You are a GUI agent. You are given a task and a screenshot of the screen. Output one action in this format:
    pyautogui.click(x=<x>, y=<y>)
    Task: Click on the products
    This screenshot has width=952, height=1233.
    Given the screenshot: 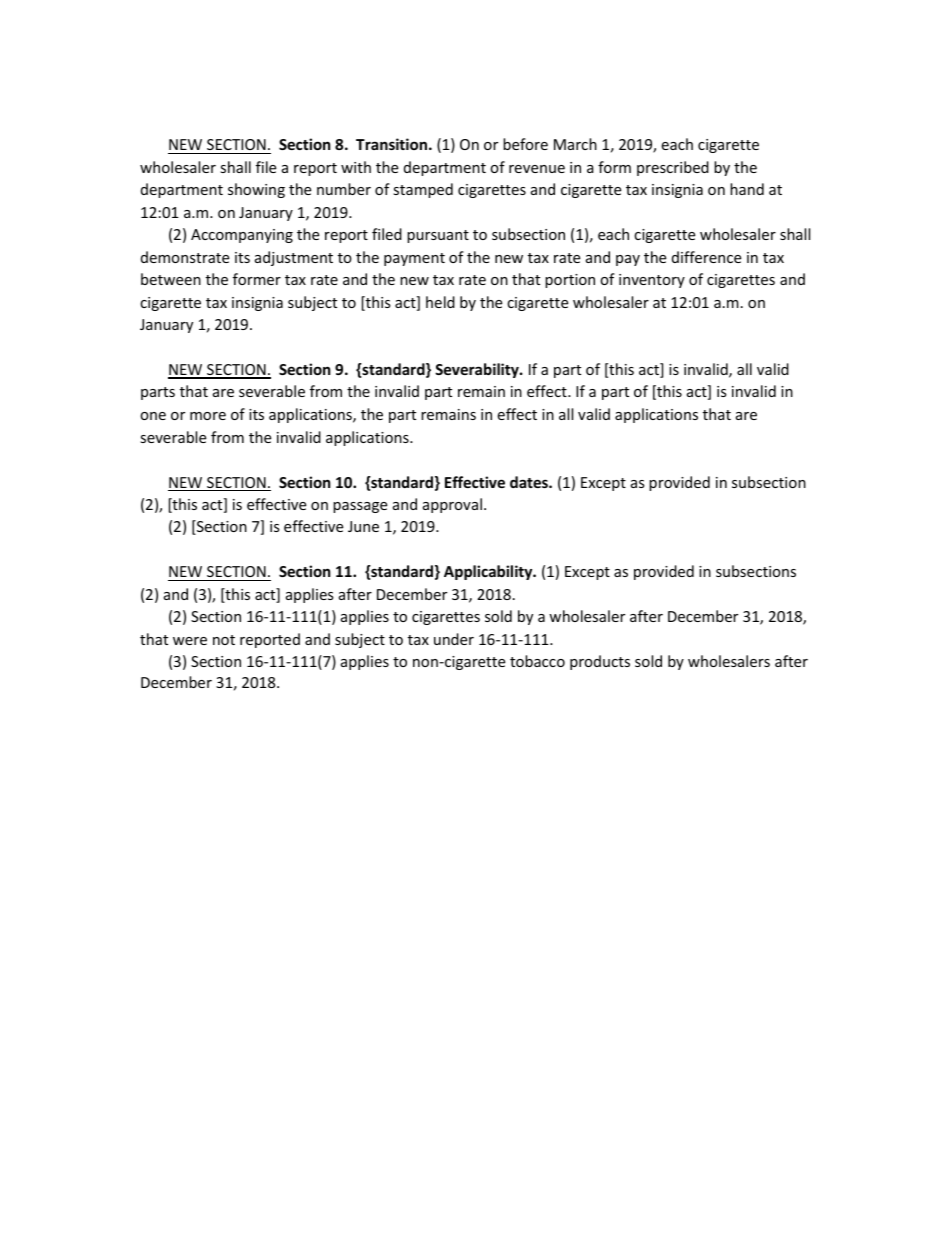 What is the action you would take?
    pyautogui.click(x=600, y=662)
